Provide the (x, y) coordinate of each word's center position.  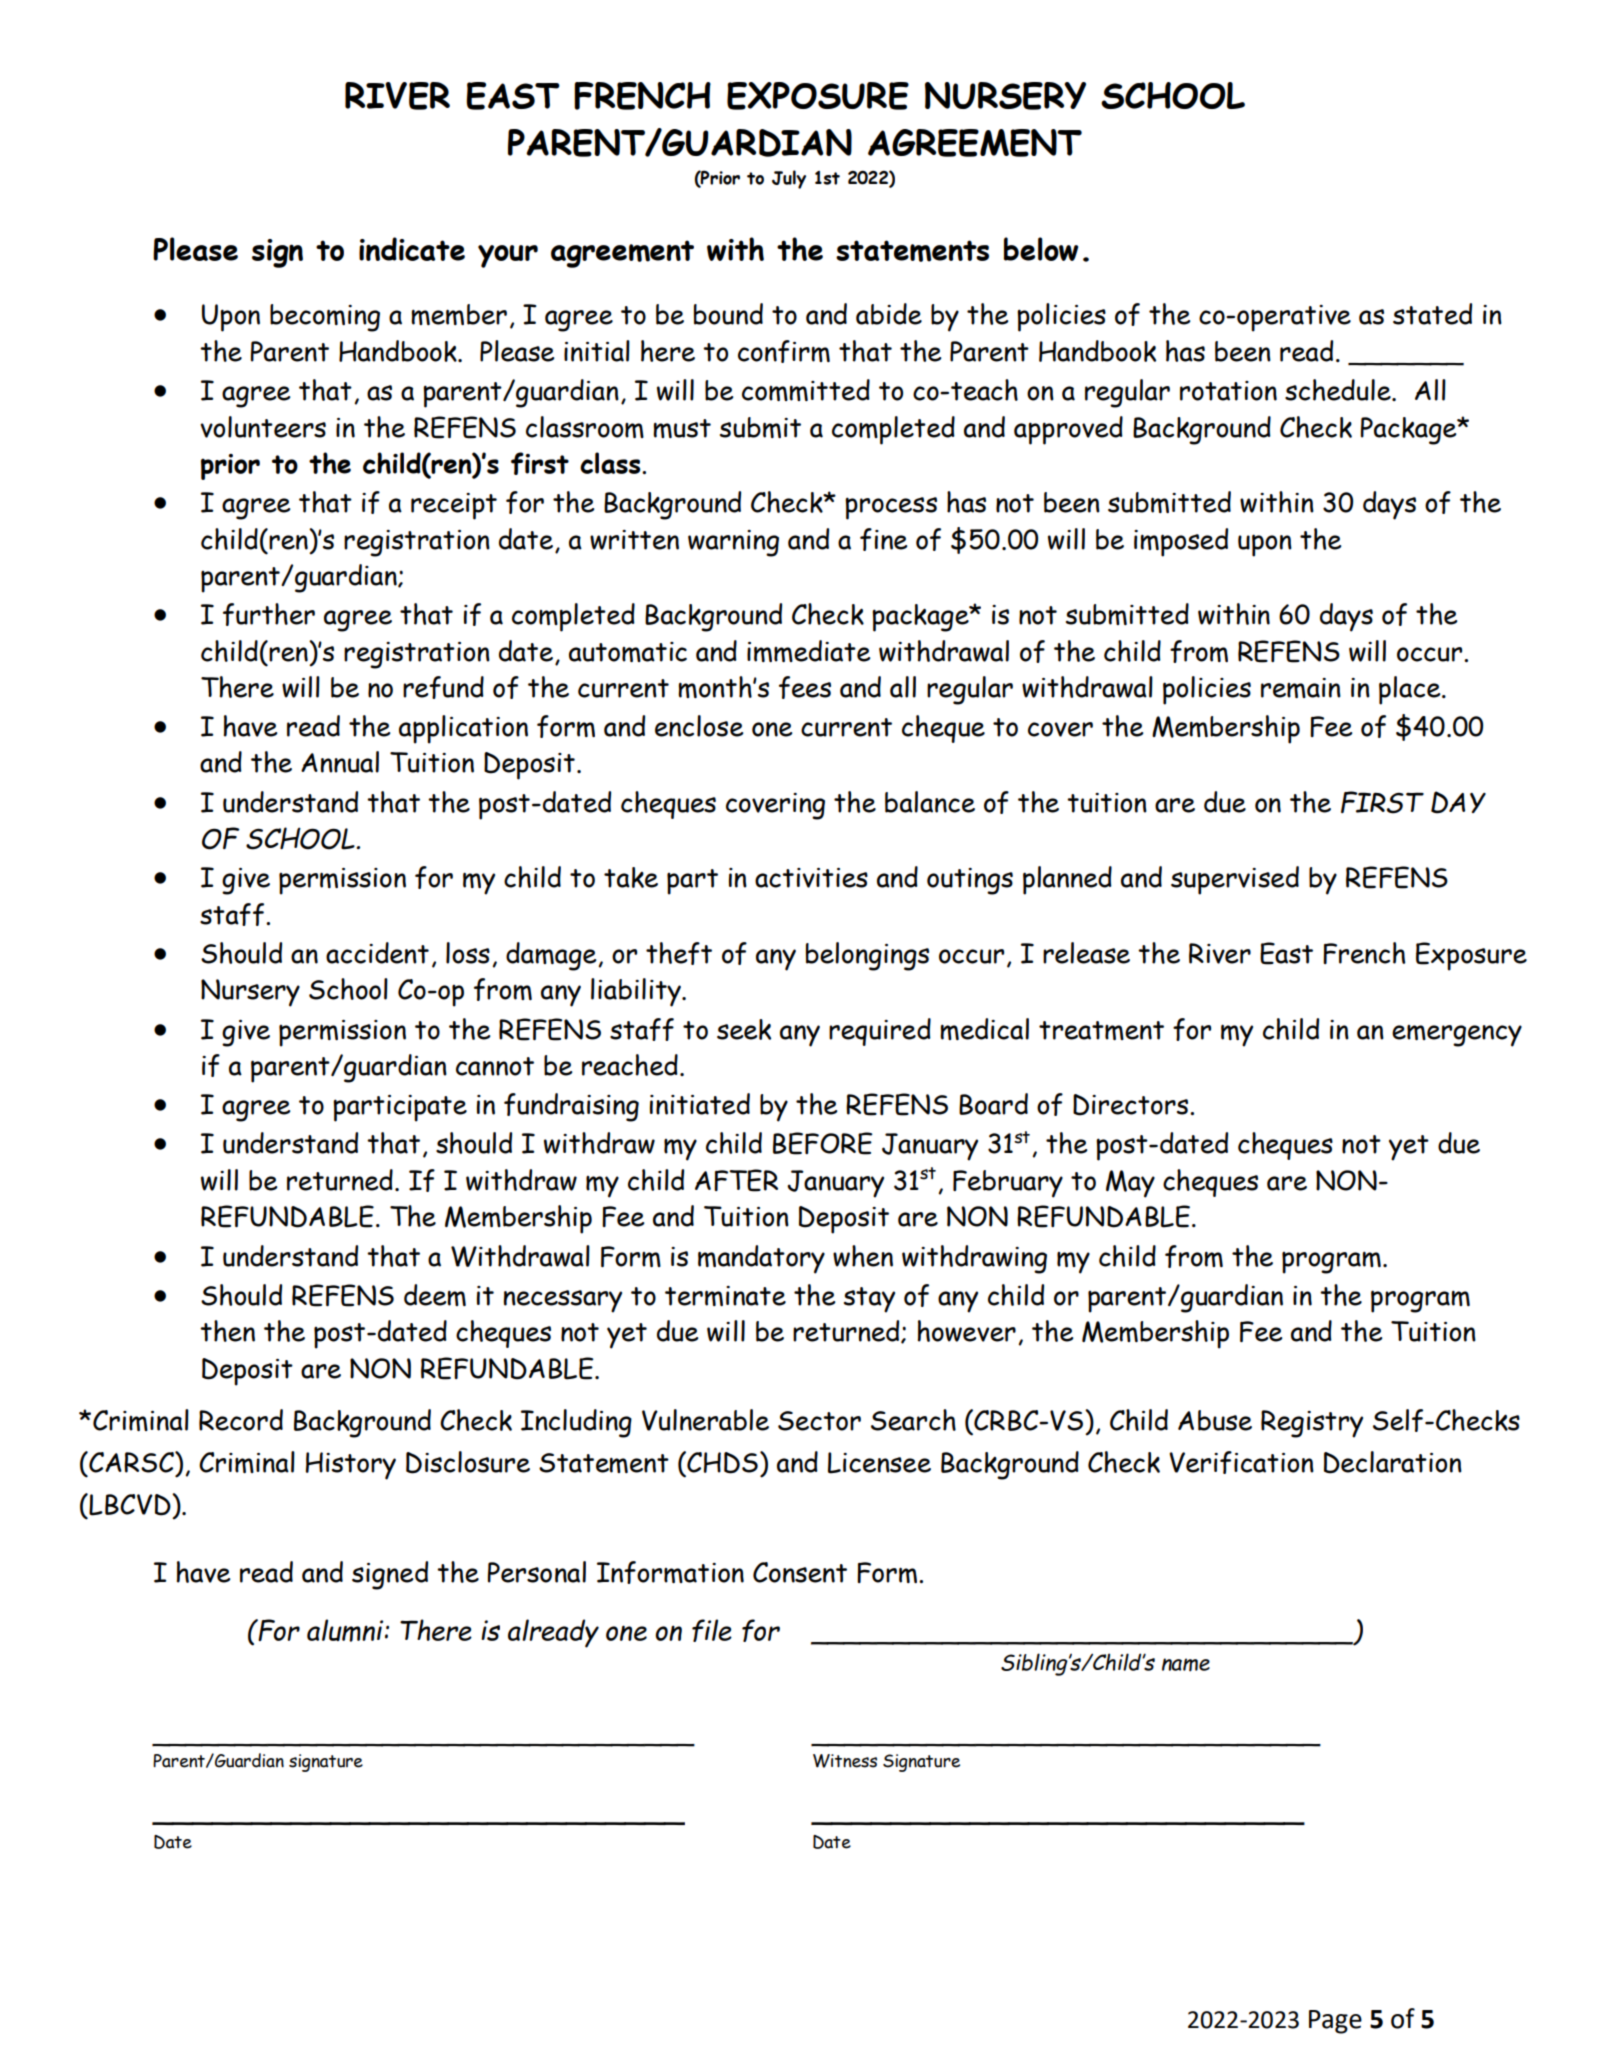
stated (1432, 314)
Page (1335, 2022)
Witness (845, 1761)
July (789, 179)
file (712, 1630)
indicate (412, 249)
